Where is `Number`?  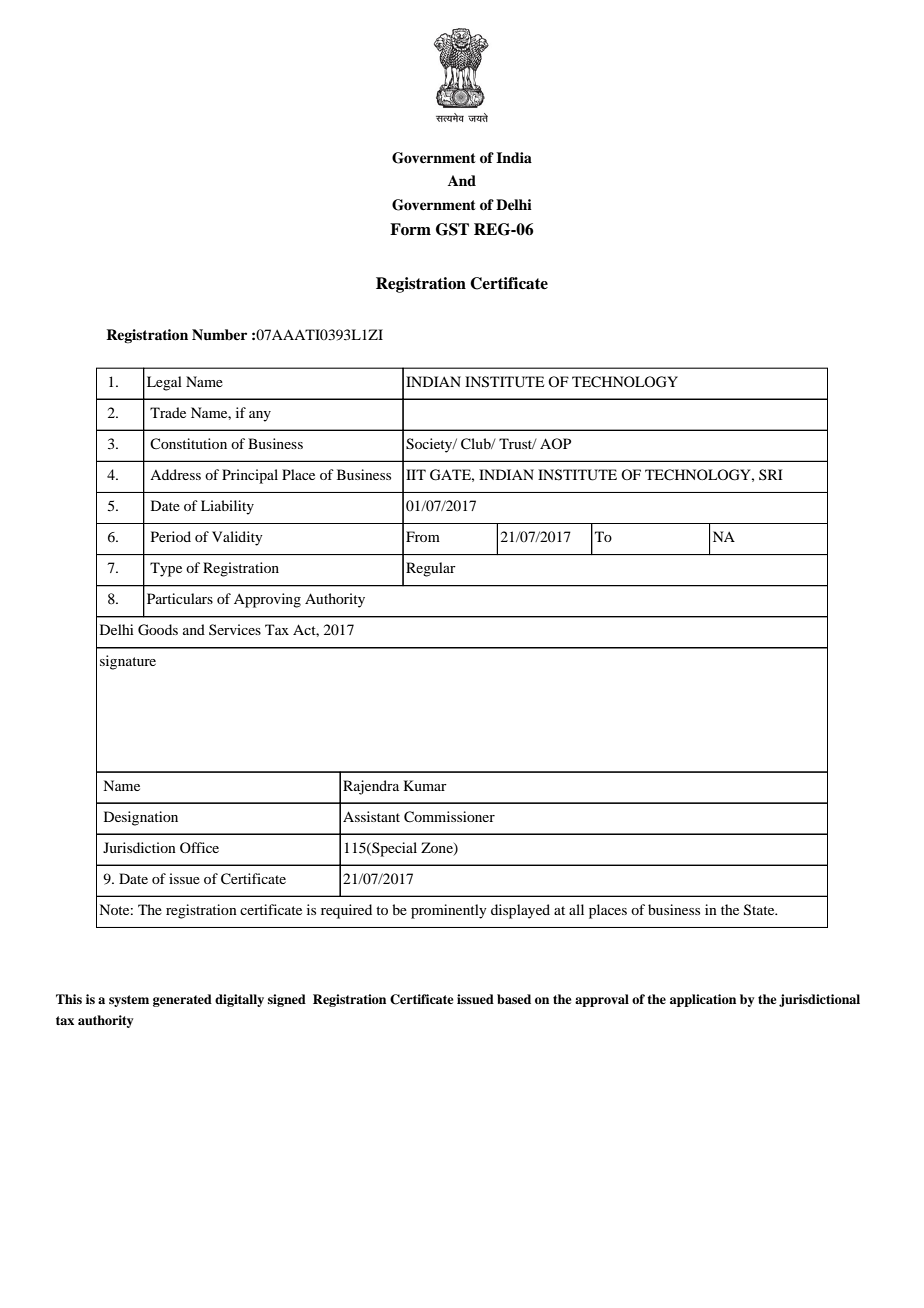
Number is located at coordinates (219, 335).
